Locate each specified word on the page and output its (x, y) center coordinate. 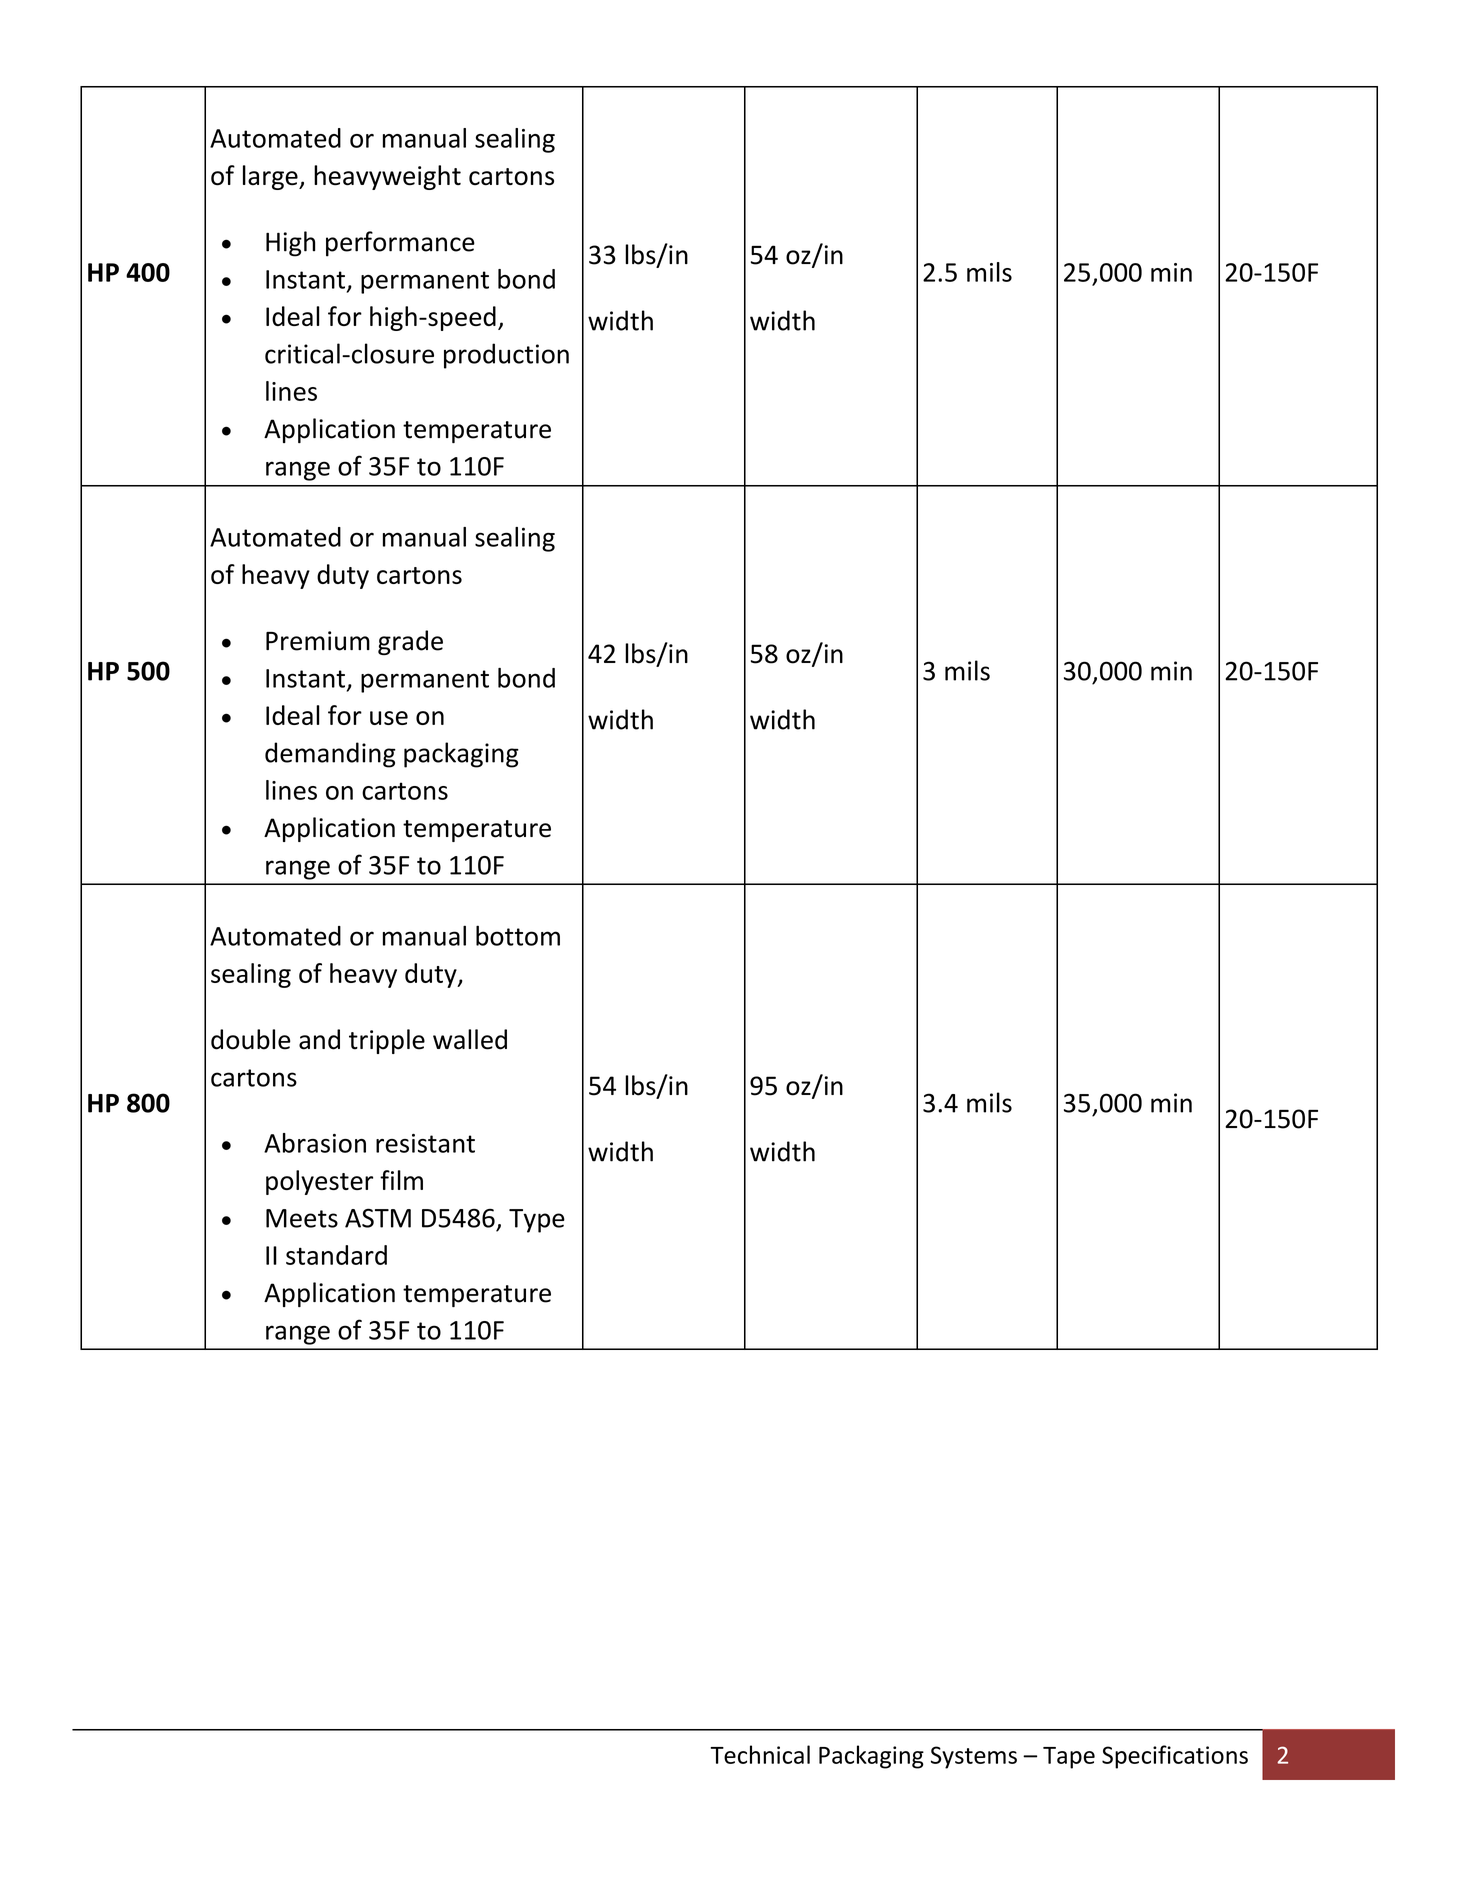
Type (537, 1221)
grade (410, 642)
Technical (760, 1754)
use (389, 718)
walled (470, 1039)
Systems (974, 1757)
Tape (1069, 1758)
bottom (518, 935)
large (271, 177)
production (506, 356)
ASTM (378, 1218)
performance (400, 244)
